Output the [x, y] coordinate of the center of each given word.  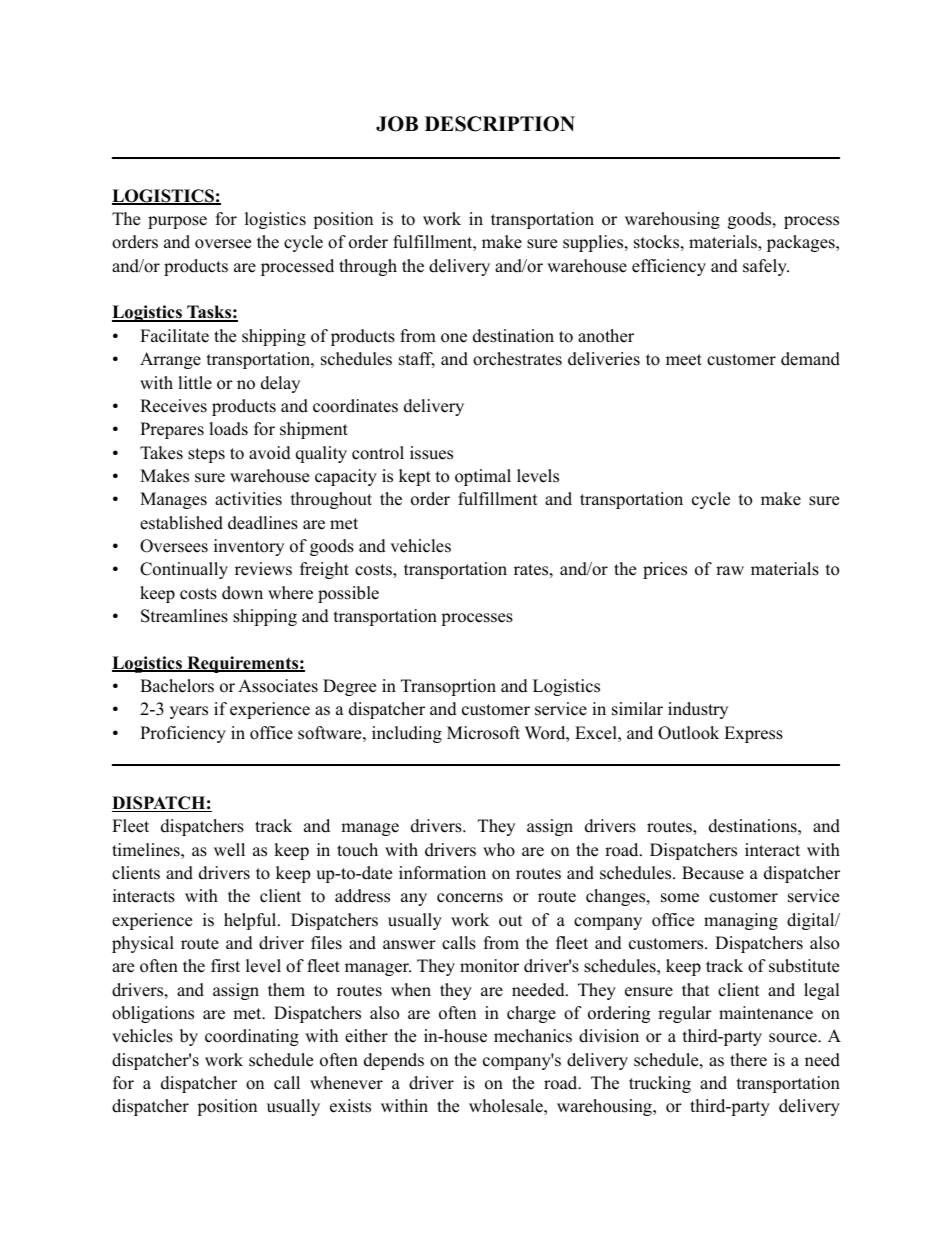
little [195, 383]
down [242, 593]
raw [730, 570]
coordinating [252, 1037]
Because [713, 873]
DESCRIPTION [500, 124]
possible [348, 594]
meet [684, 360]
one [454, 338]
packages [802, 243]
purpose [177, 222]
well [229, 850]
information [442, 873]
